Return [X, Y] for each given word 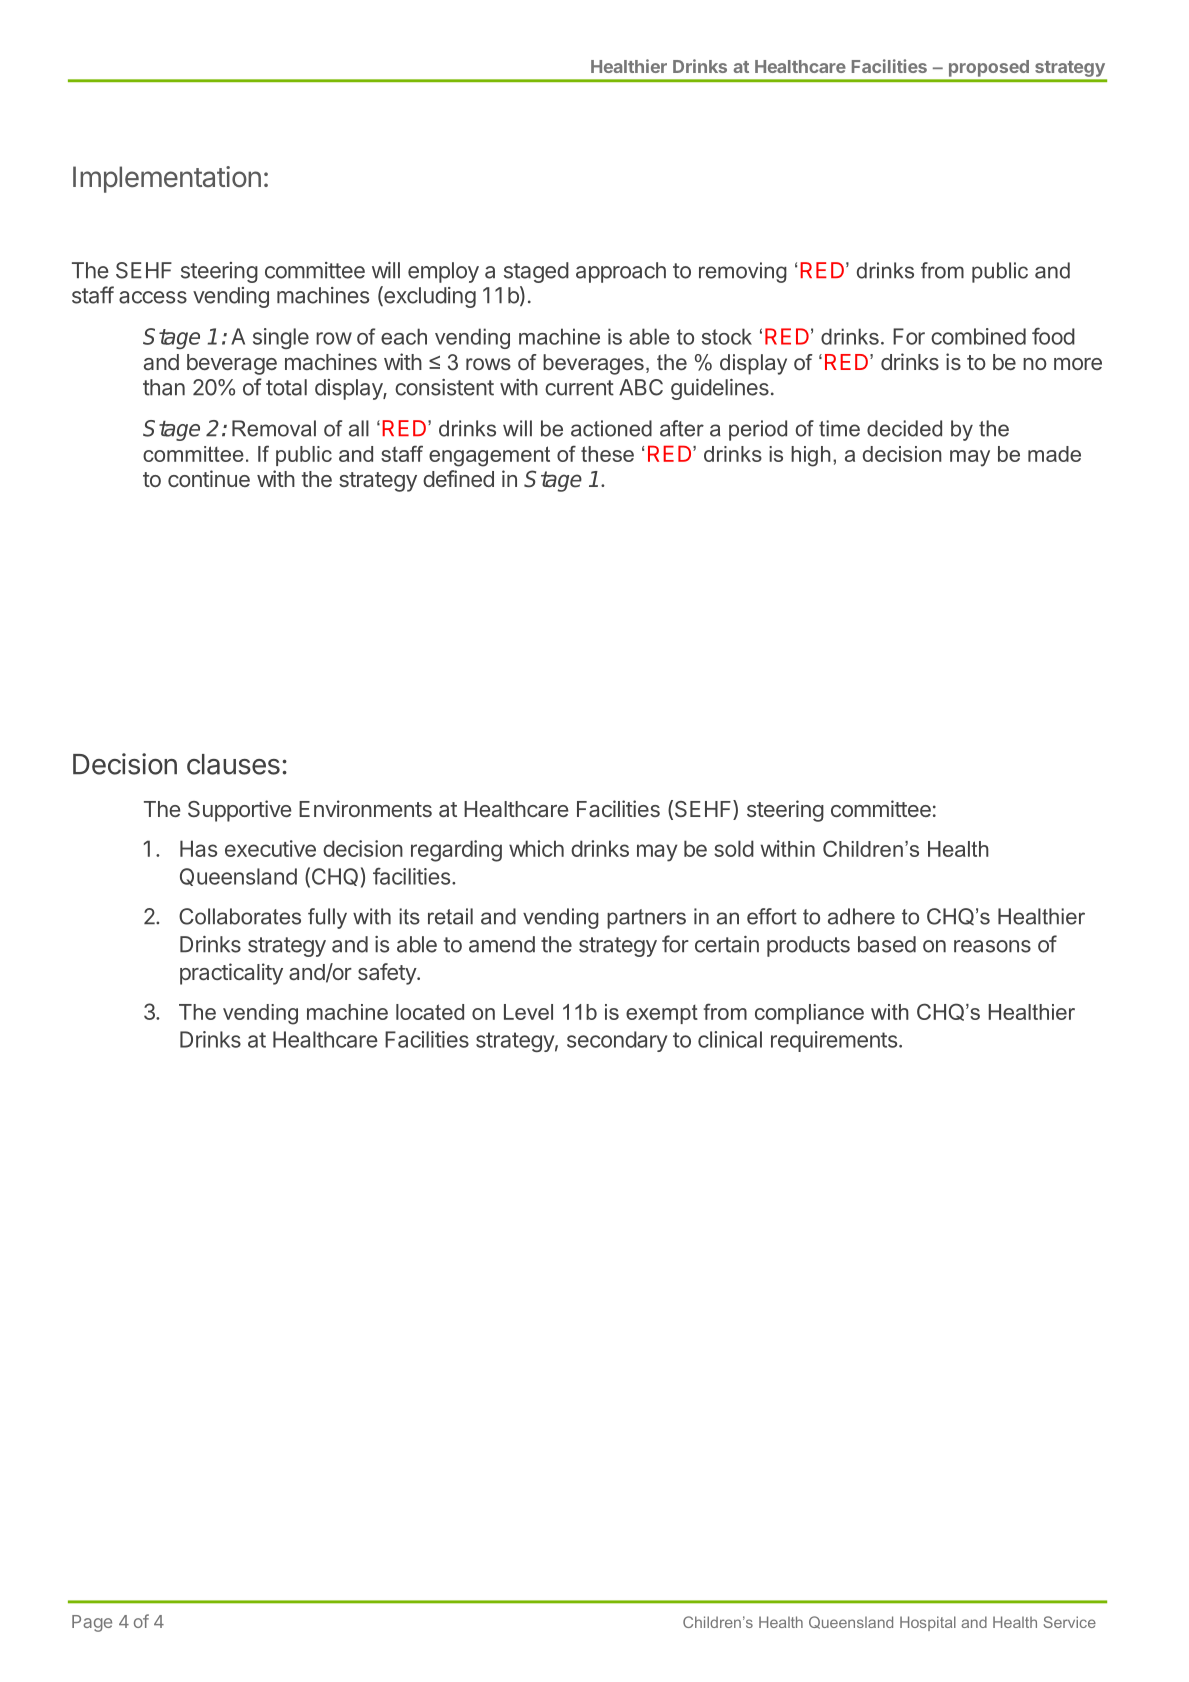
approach [621, 272]
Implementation [167, 179]
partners [646, 919]
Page [92, 1623]
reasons [992, 946]
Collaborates [240, 916]
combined [978, 336]
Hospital [928, 1623]
